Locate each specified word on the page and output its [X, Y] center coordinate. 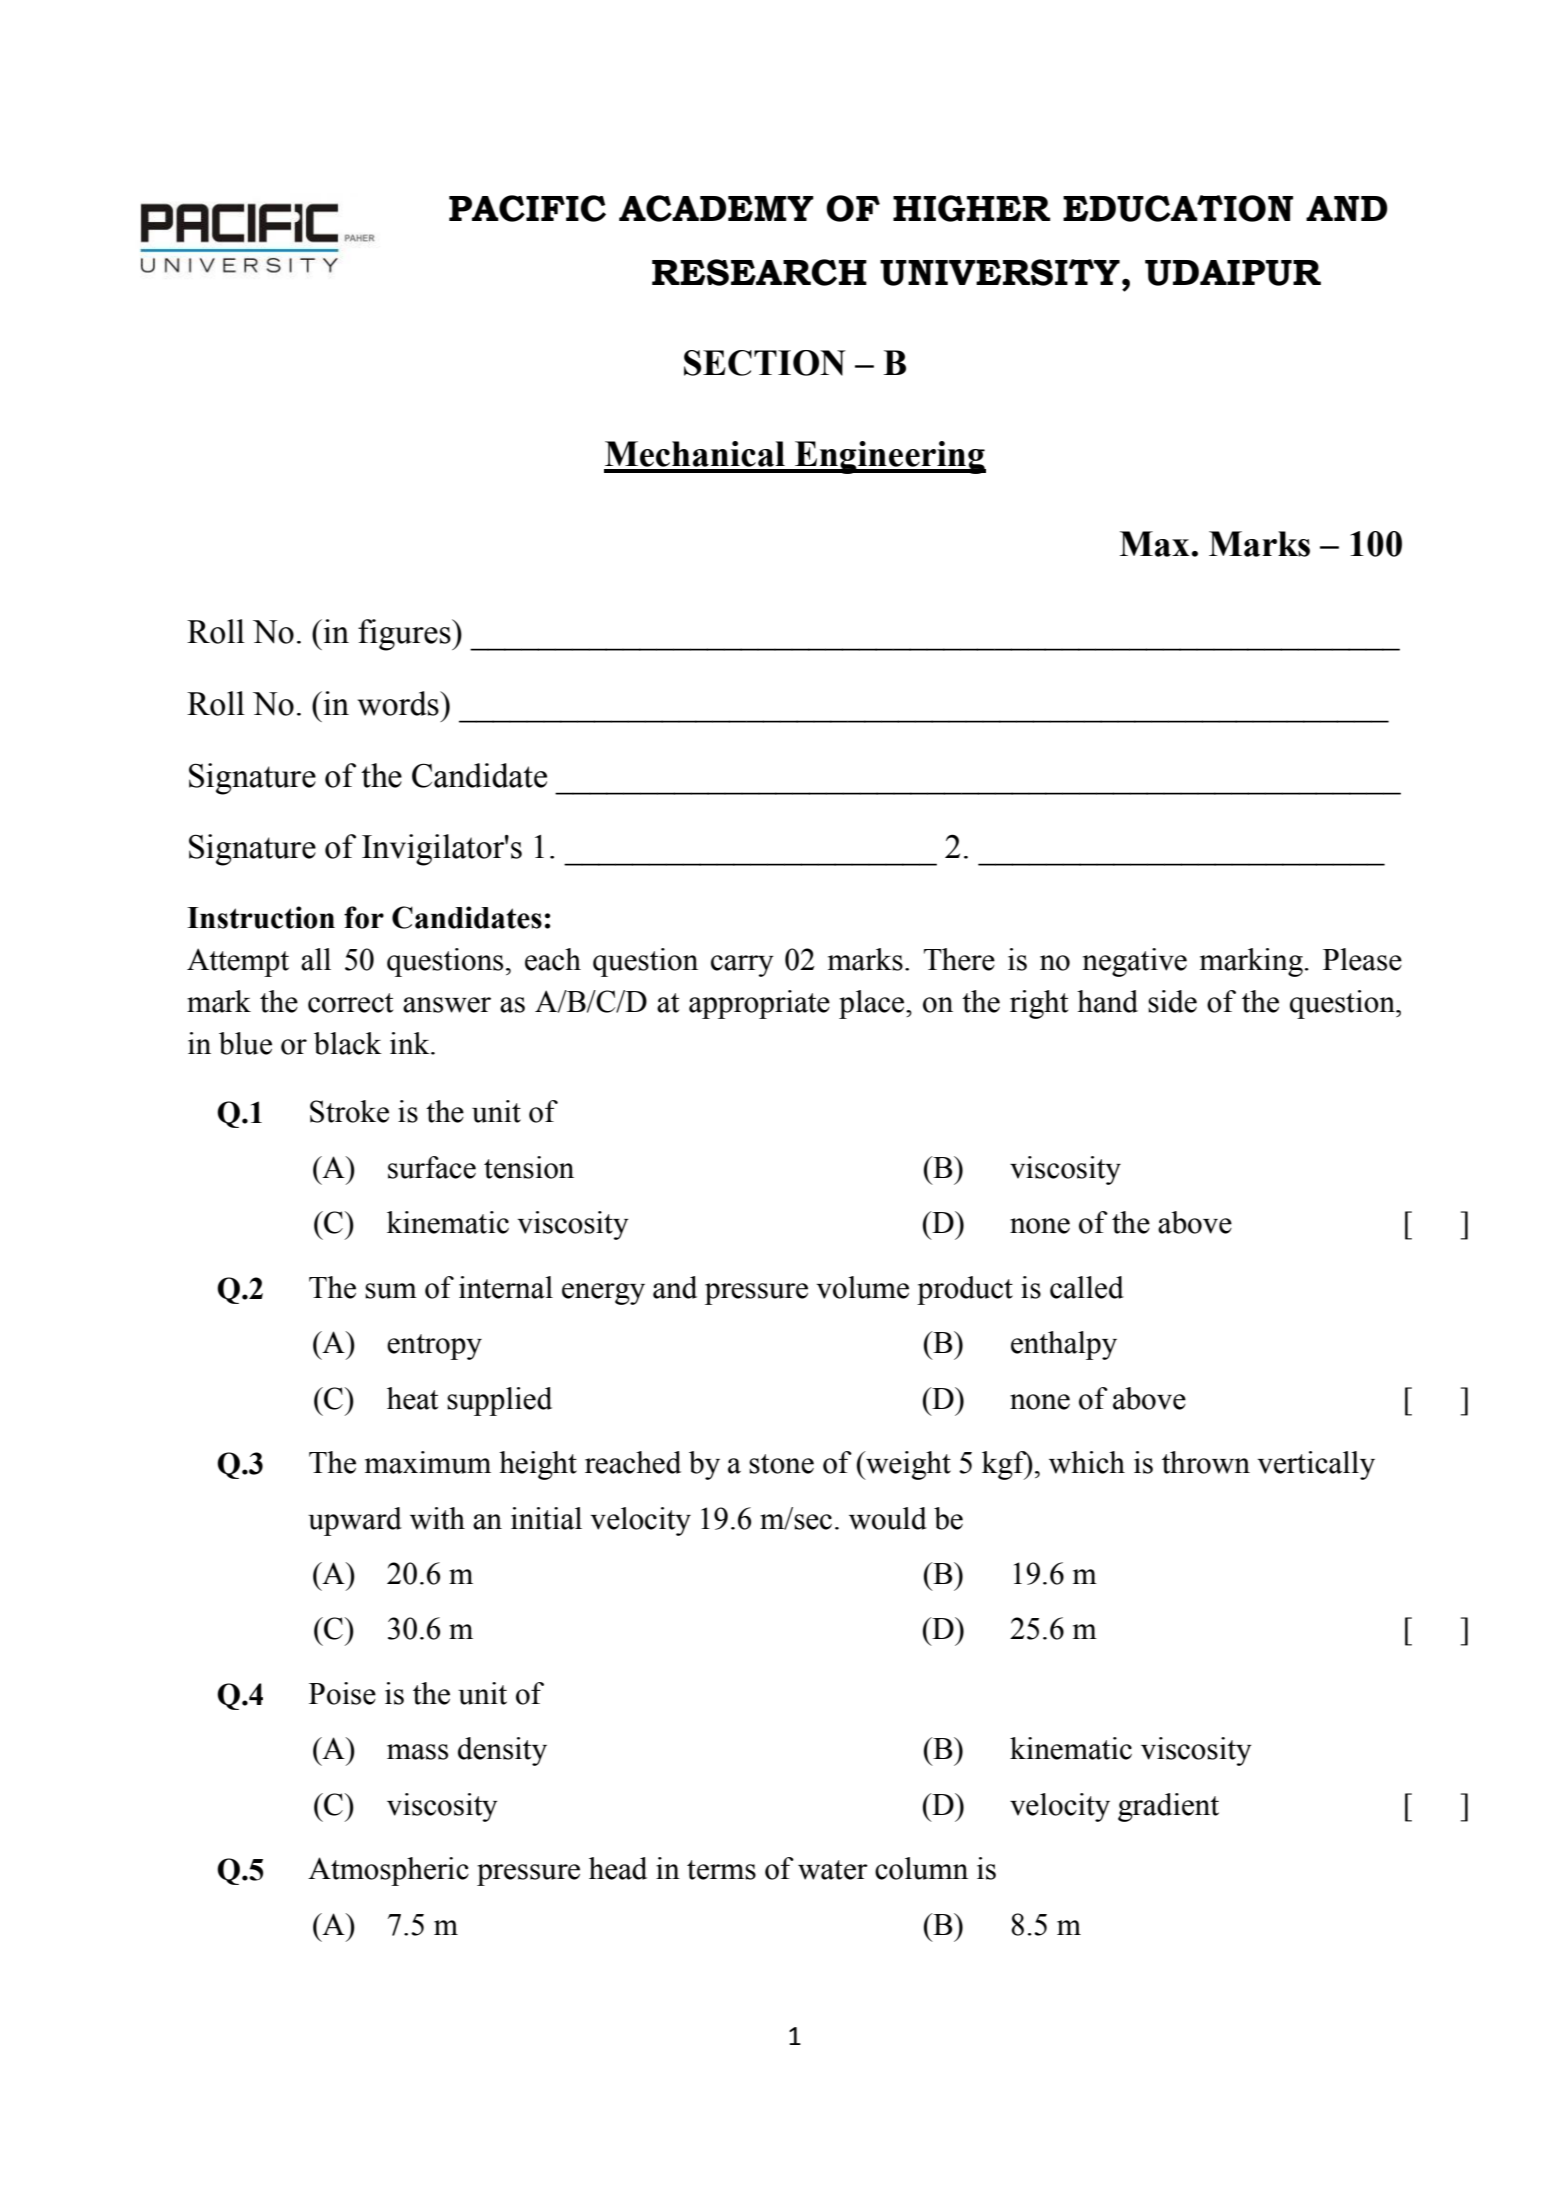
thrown [1206, 1462]
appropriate [759, 1004]
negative [1135, 962]
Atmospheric [388, 1871]
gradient [1168, 1807]
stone [781, 1464]
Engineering [889, 457]
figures [405, 635]
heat [412, 1398]
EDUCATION [1178, 208]
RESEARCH [759, 272]
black [348, 1043]
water [833, 1870]
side [1172, 1001]
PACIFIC [527, 208]
